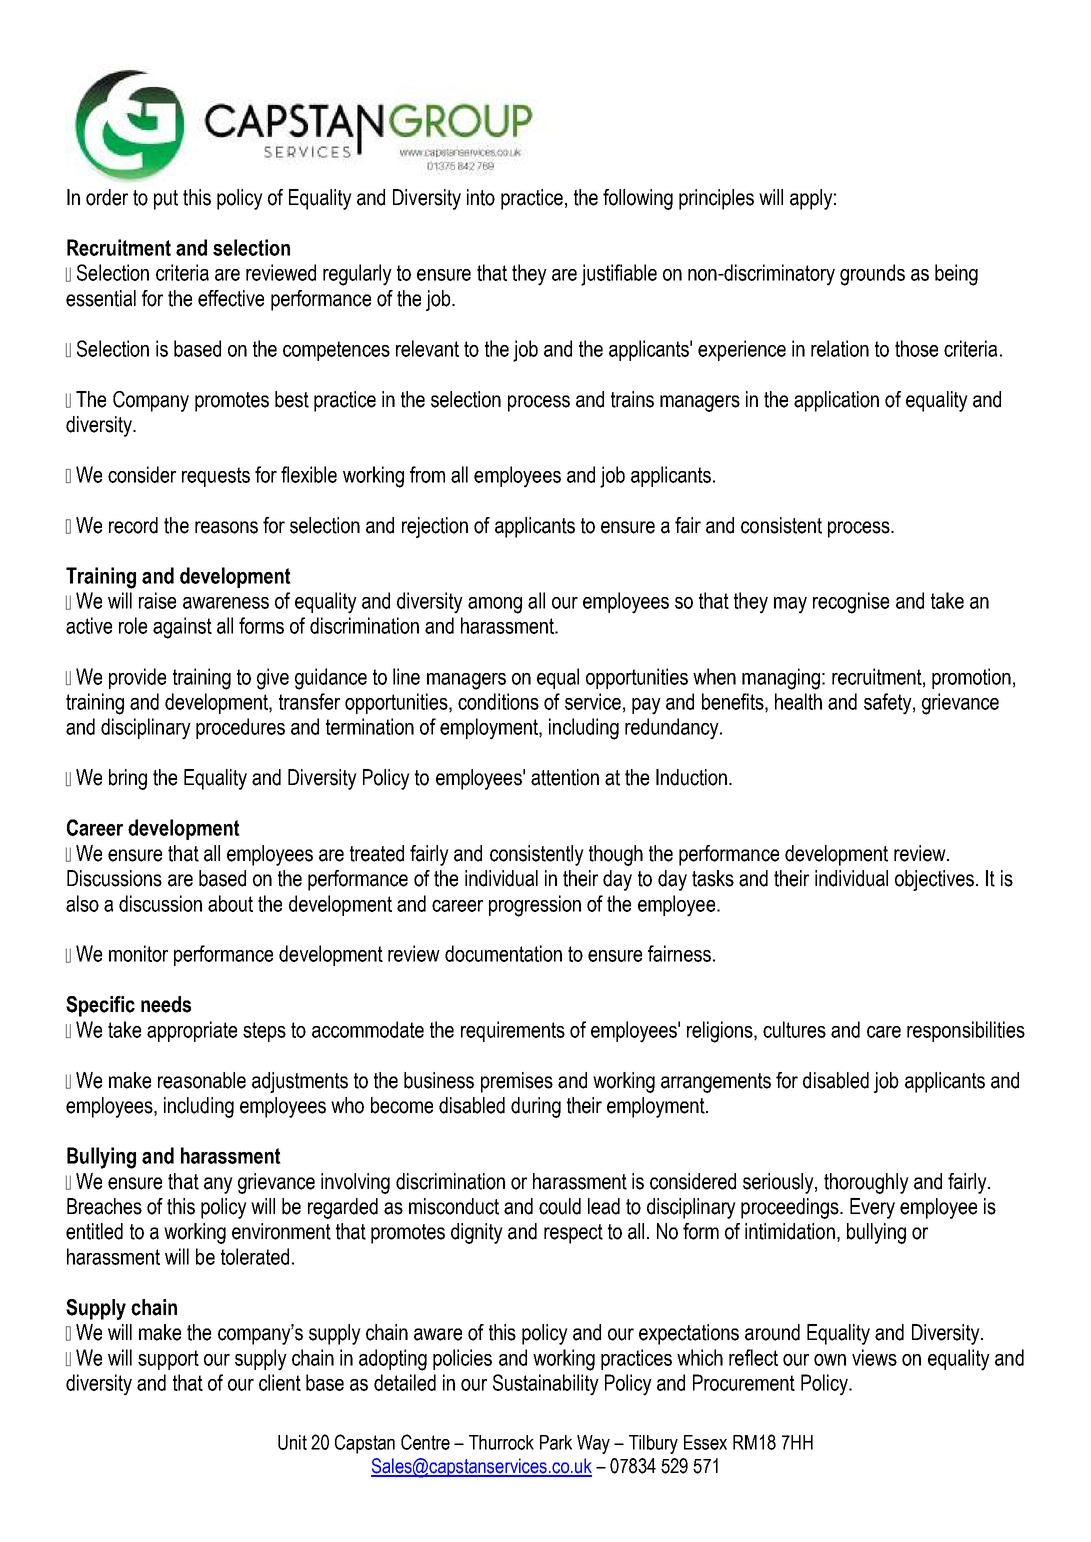 This screenshot has height=1542, width=1091. What do you see at coordinates (481, 197) in the screenshot?
I see `into` at bounding box center [481, 197].
